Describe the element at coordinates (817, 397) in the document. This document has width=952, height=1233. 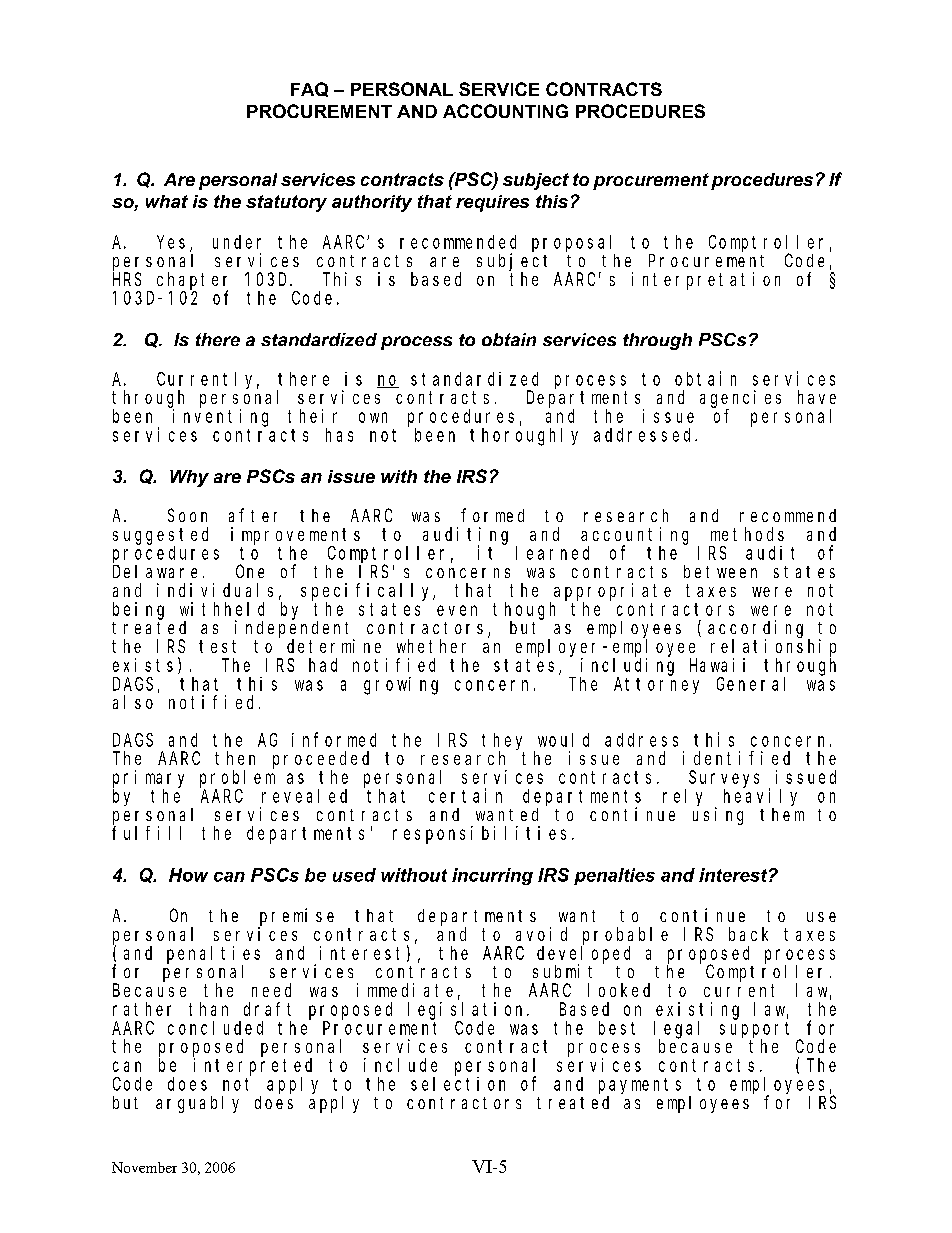
I see `have` at that location.
